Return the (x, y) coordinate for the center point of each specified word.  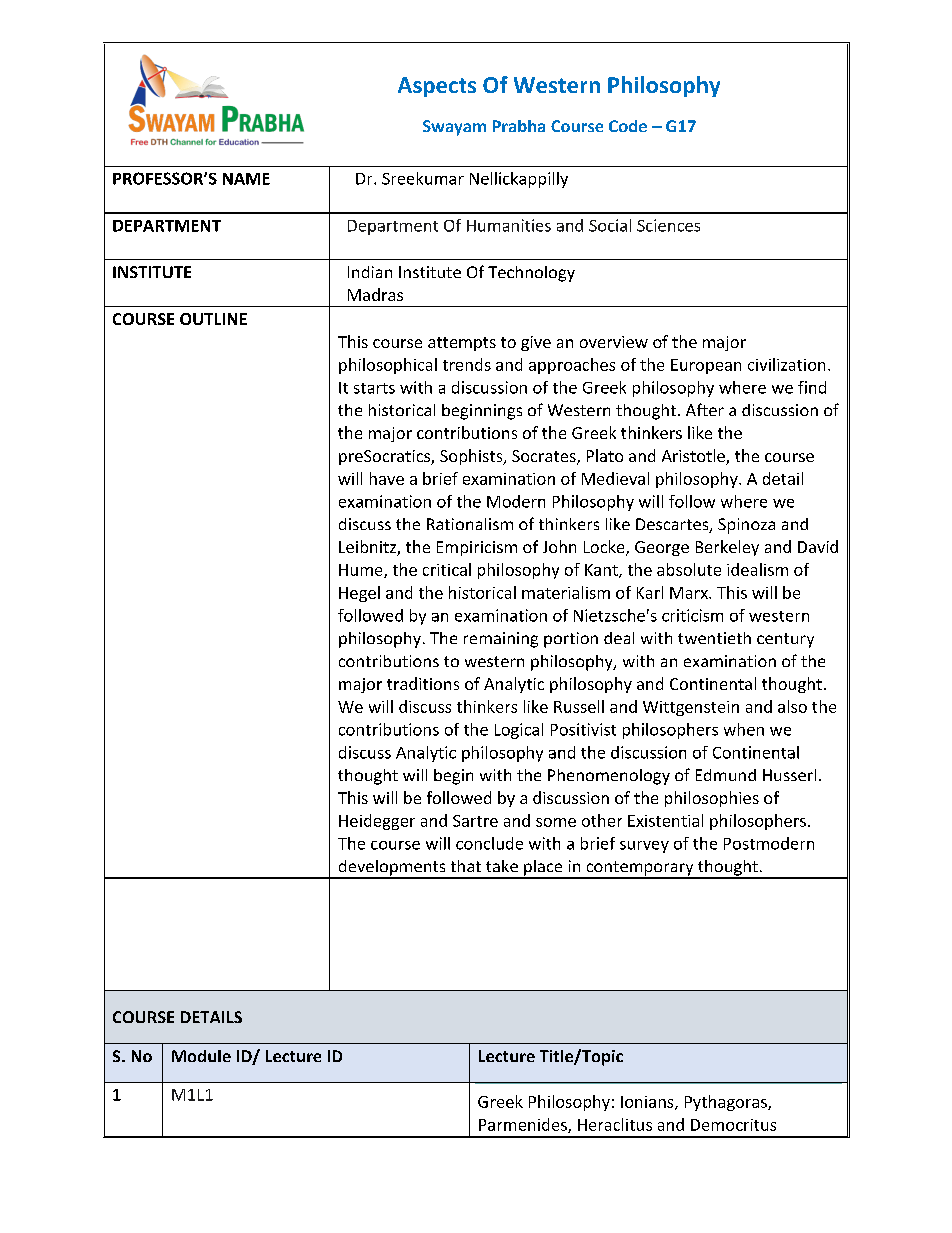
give (536, 343)
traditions (423, 683)
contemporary (640, 869)
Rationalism (470, 524)
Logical (519, 731)
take (502, 866)
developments (392, 869)
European (706, 366)
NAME (246, 179)
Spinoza (746, 526)
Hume (362, 571)
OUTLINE (213, 319)
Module (201, 1056)
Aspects (437, 87)
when (744, 729)
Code (628, 126)
